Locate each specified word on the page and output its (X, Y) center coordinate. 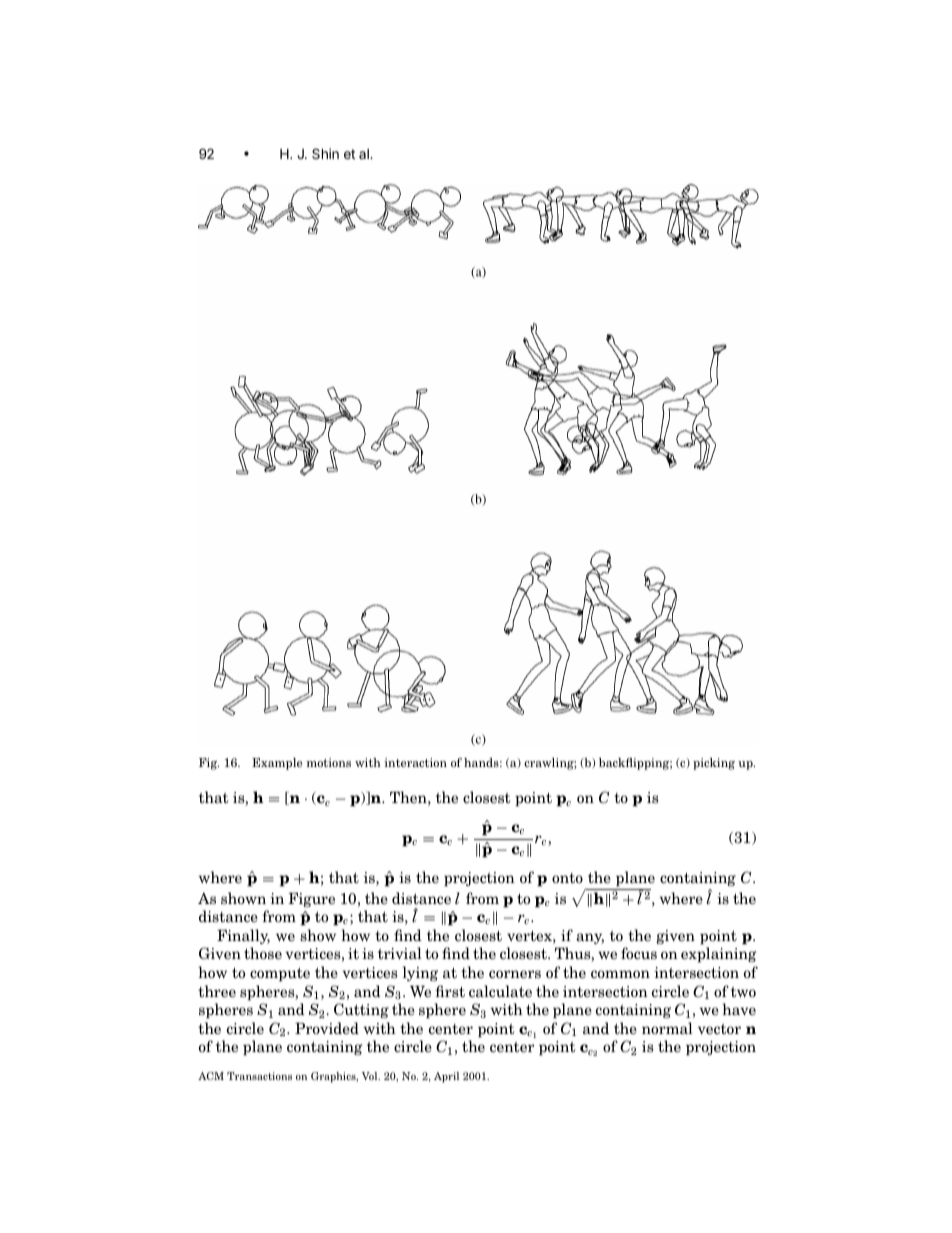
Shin (325, 153)
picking (714, 764)
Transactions (259, 1076)
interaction (415, 762)
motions (328, 762)
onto (567, 878)
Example (277, 764)
